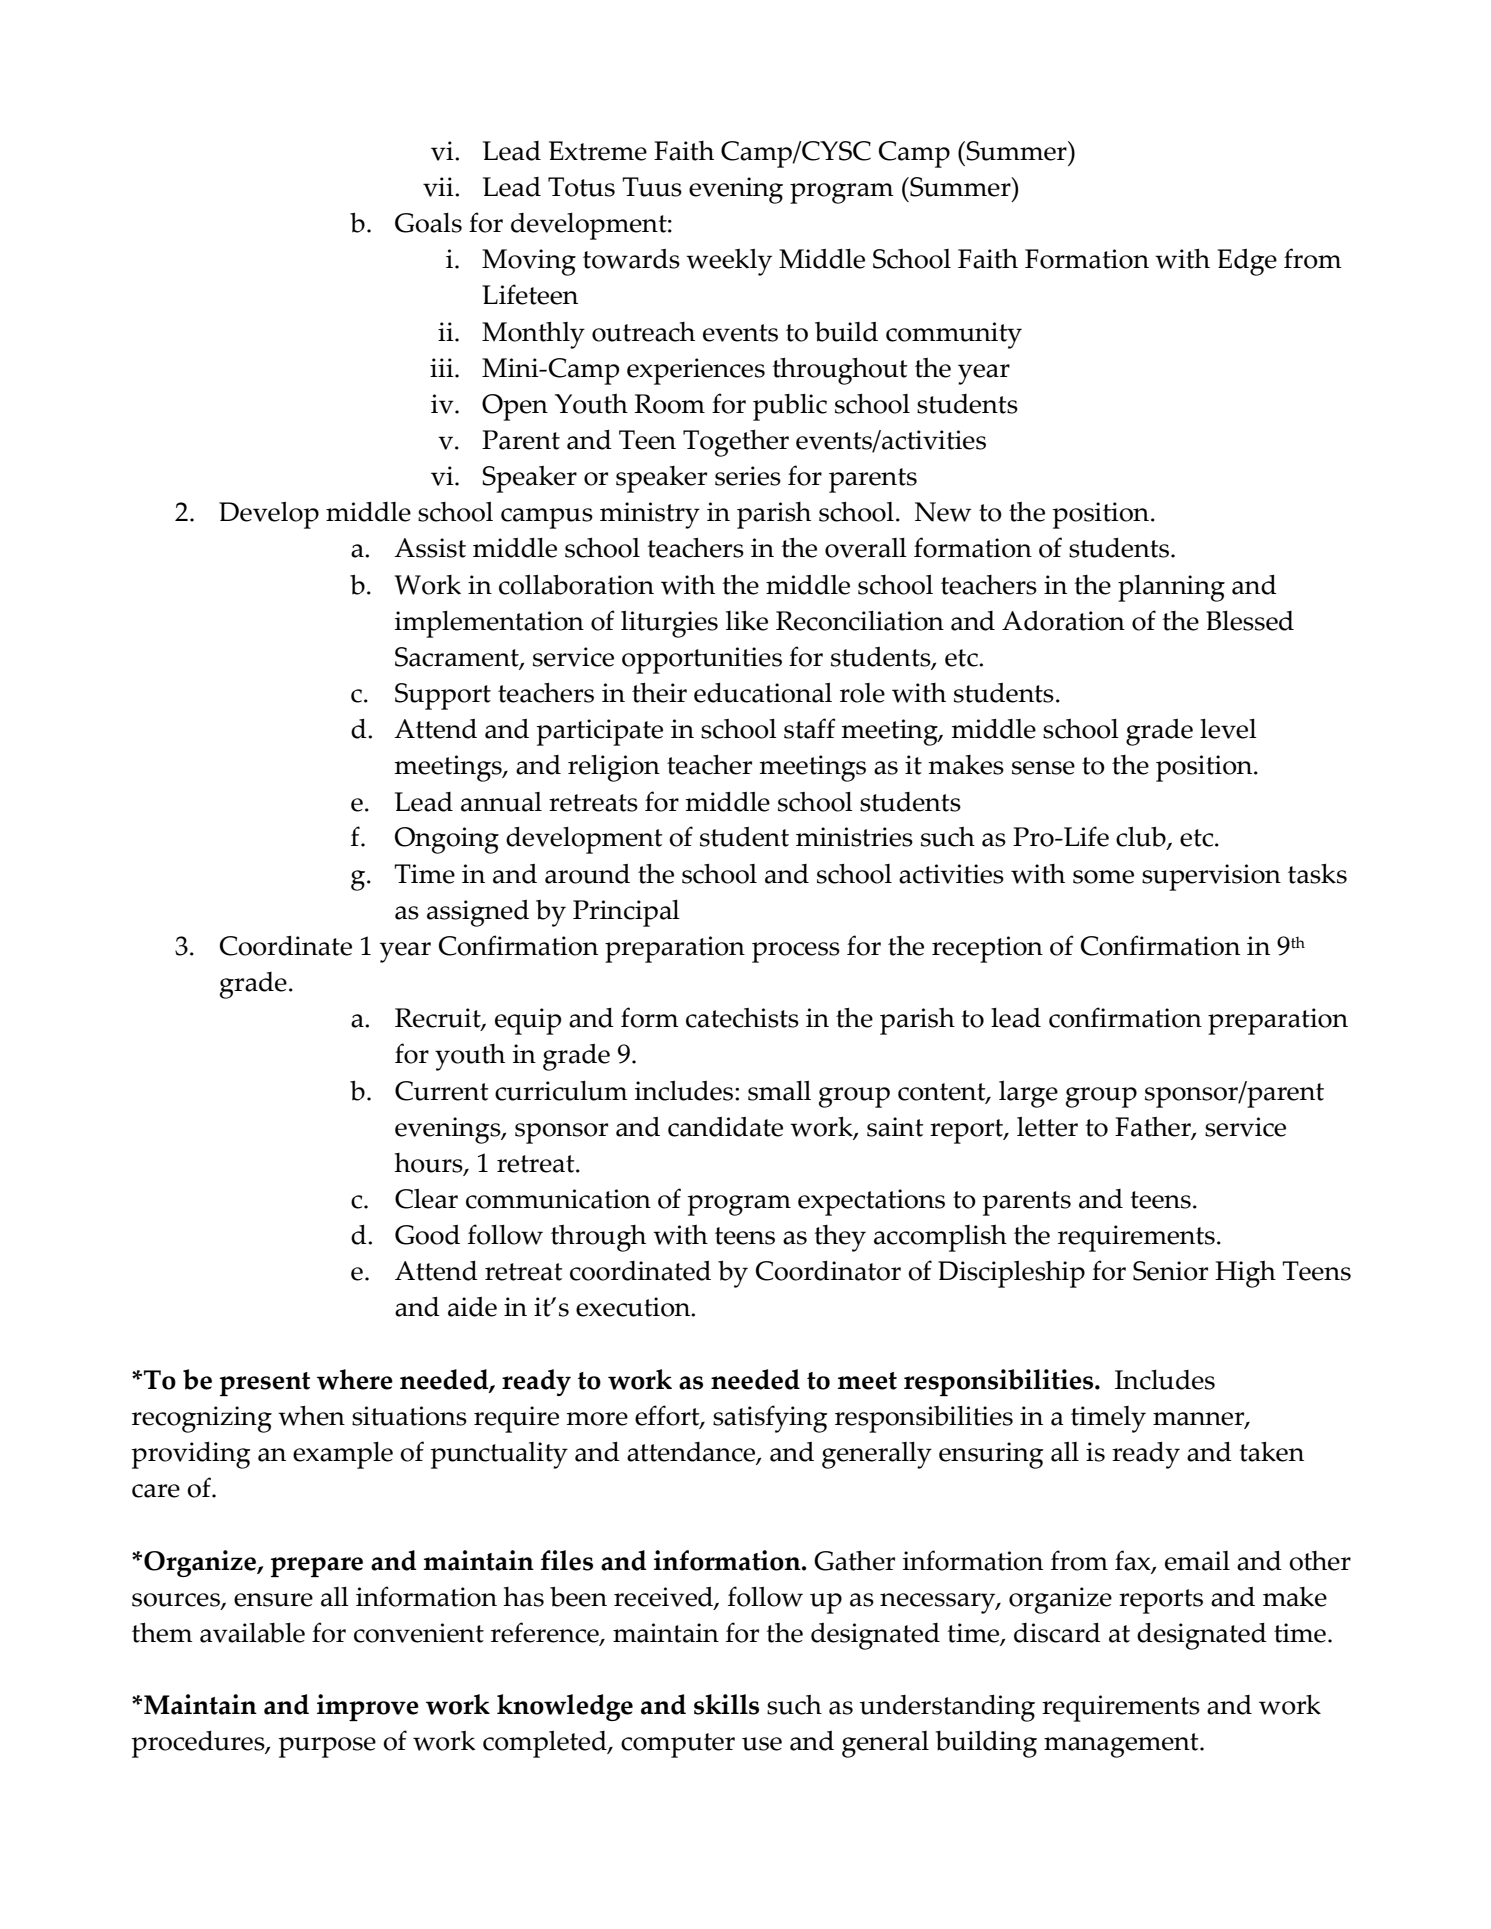  What do you see at coordinates (747, 620) in the screenshot?
I see `like` at bounding box center [747, 620].
